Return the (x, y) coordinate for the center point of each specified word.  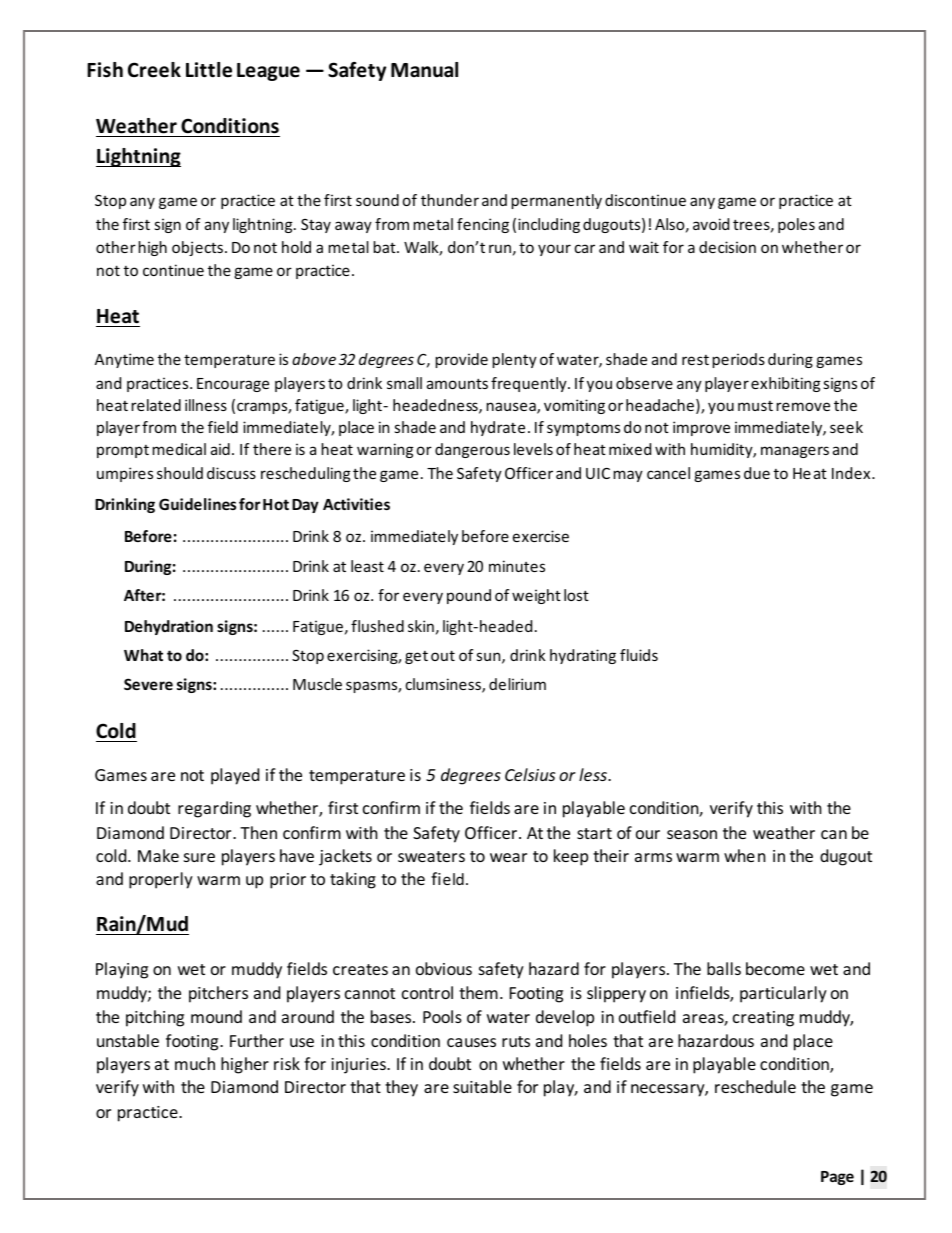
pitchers (218, 994)
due (757, 473)
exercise (541, 536)
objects (199, 248)
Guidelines (197, 504)
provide (462, 360)
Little (209, 70)
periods (739, 360)
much (195, 1063)
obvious (444, 968)
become (775, 968)
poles (796, 225)
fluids (639, 655)
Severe (148, 684)
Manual (424, 70)
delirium (517, 684)
